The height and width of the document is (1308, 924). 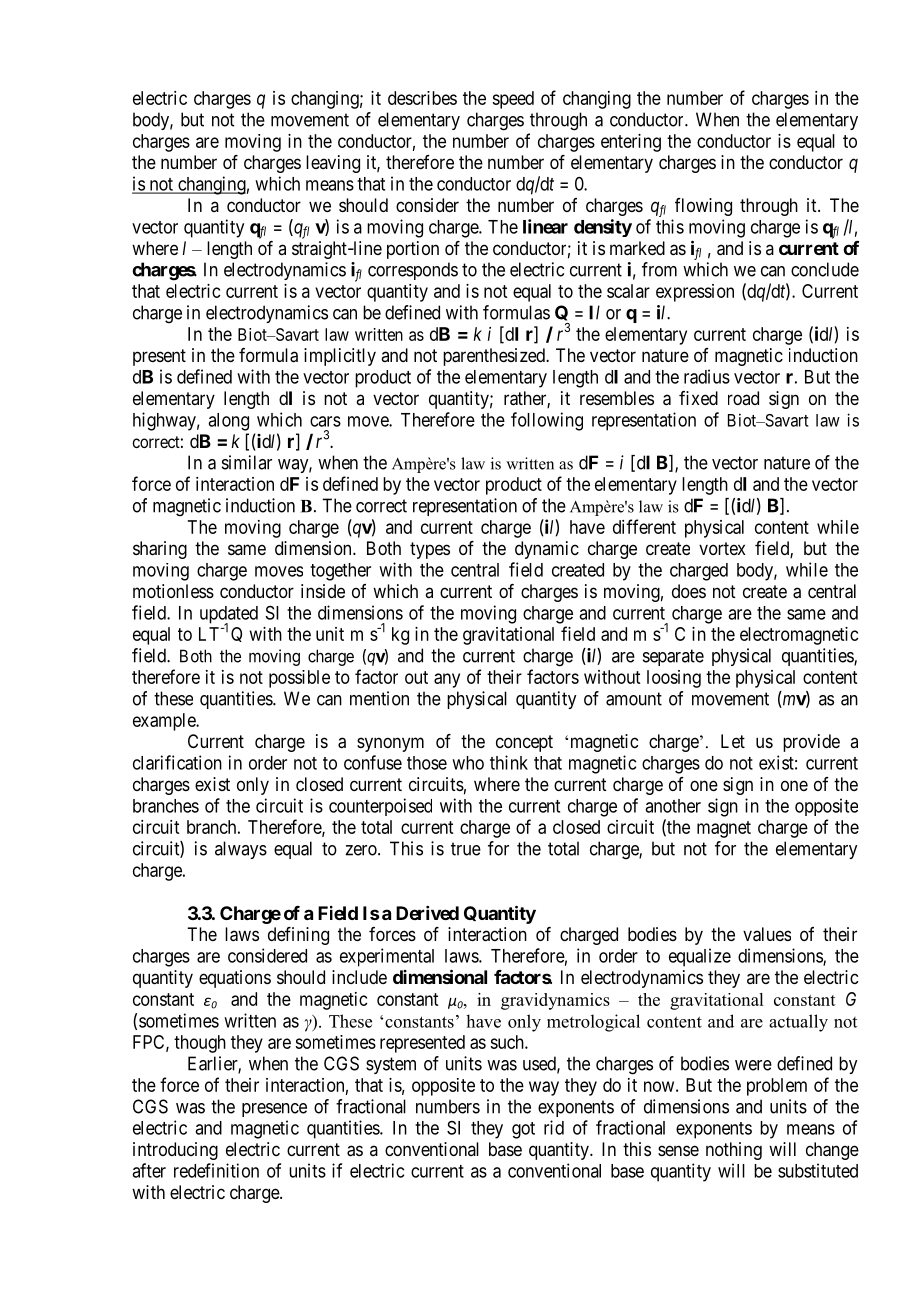 I want to click on got, so click(x=523, y=1130).
